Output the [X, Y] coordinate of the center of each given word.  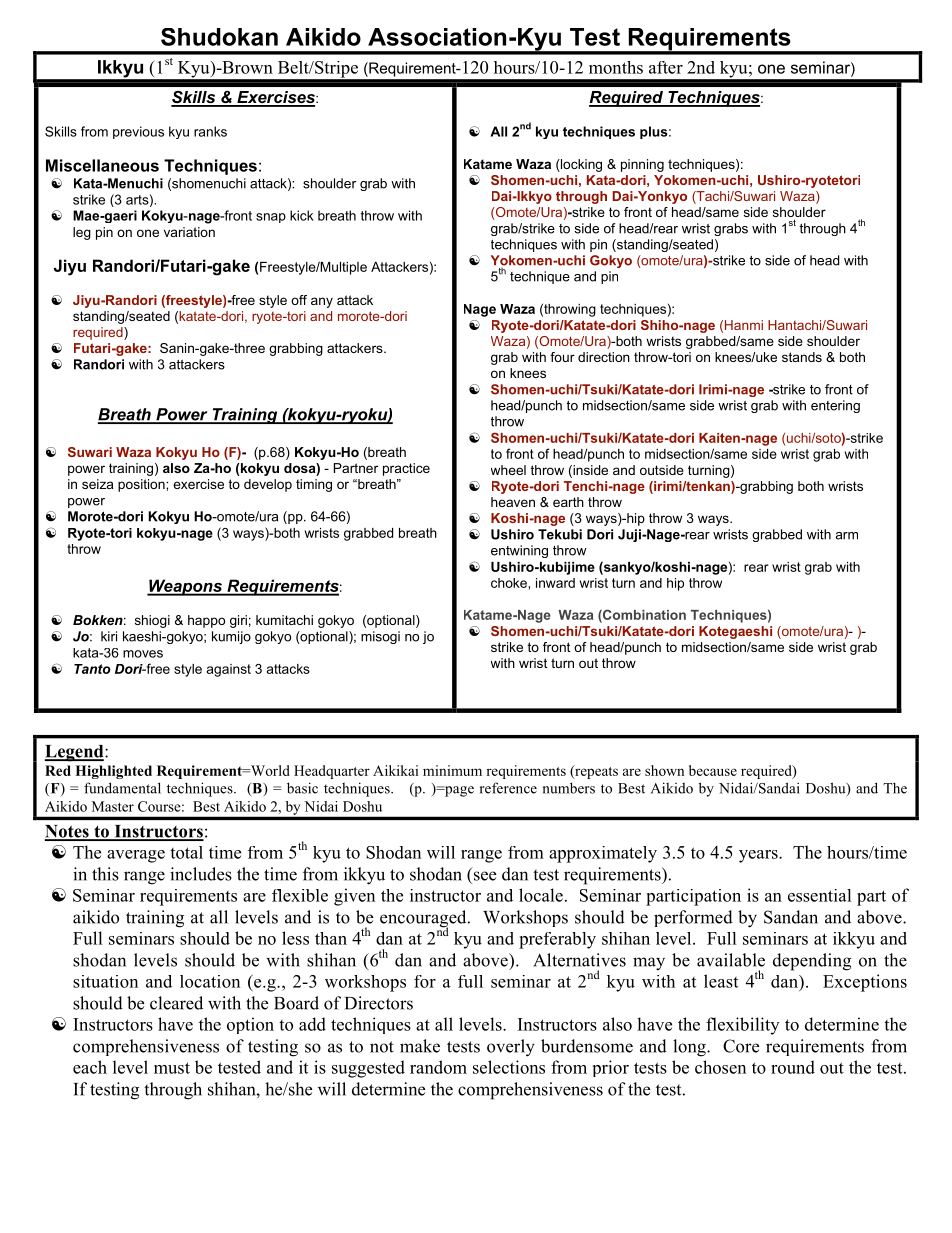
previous [138, 132]
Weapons [186, 587]
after [666, 67]
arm [846, 536]
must [172, 1068]
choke [510, 583]
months [616, 67]
